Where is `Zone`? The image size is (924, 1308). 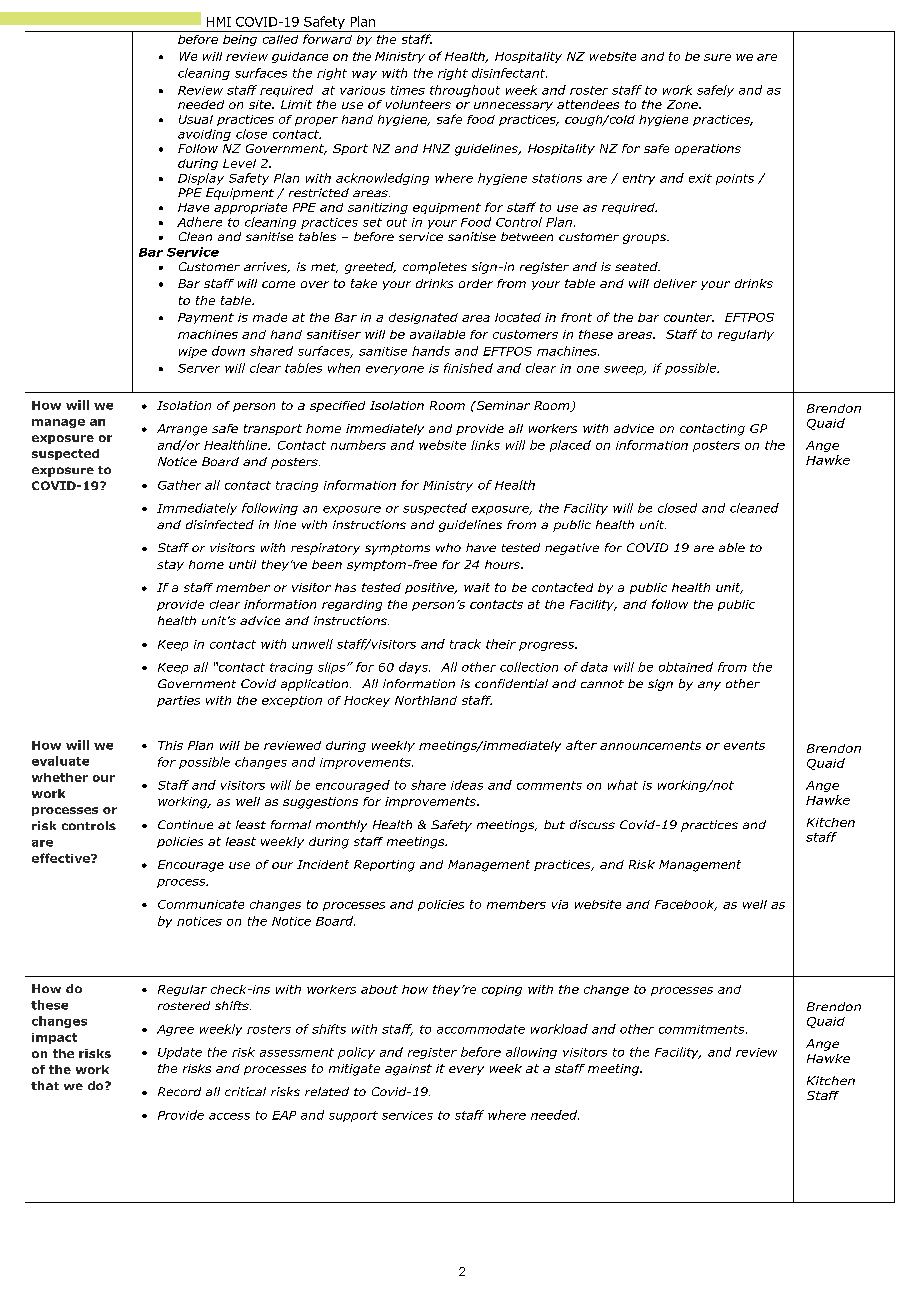
Zone is located at coordinates (683, 104).
